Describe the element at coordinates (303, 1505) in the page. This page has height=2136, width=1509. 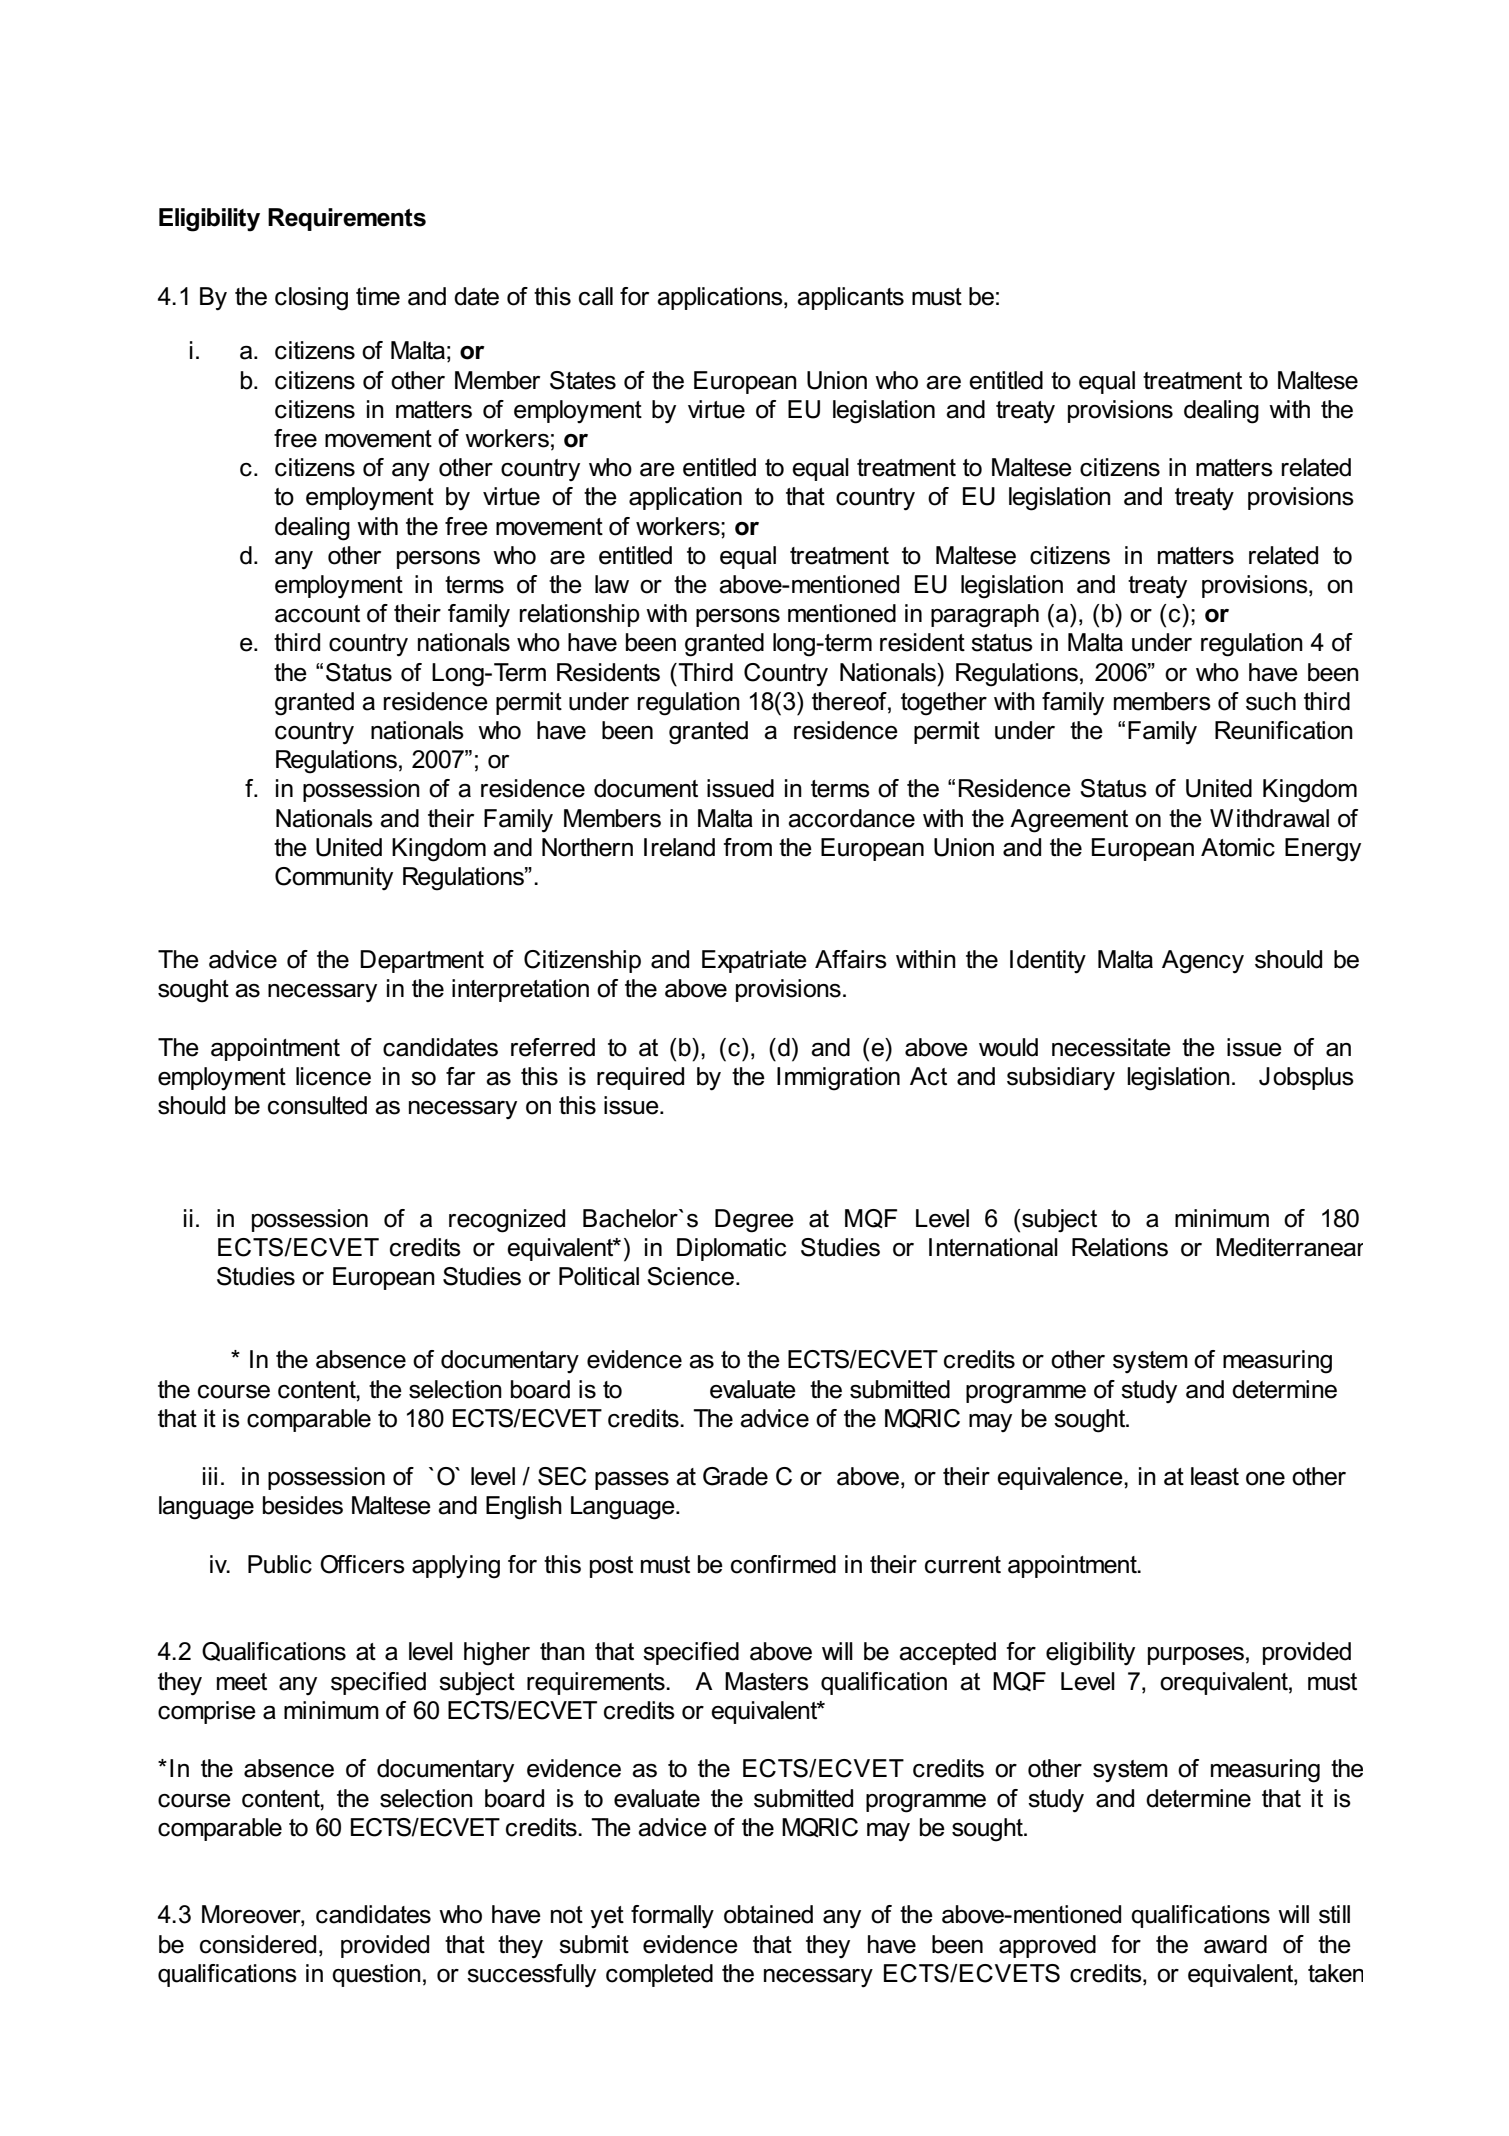
I see `besides` at that location.
